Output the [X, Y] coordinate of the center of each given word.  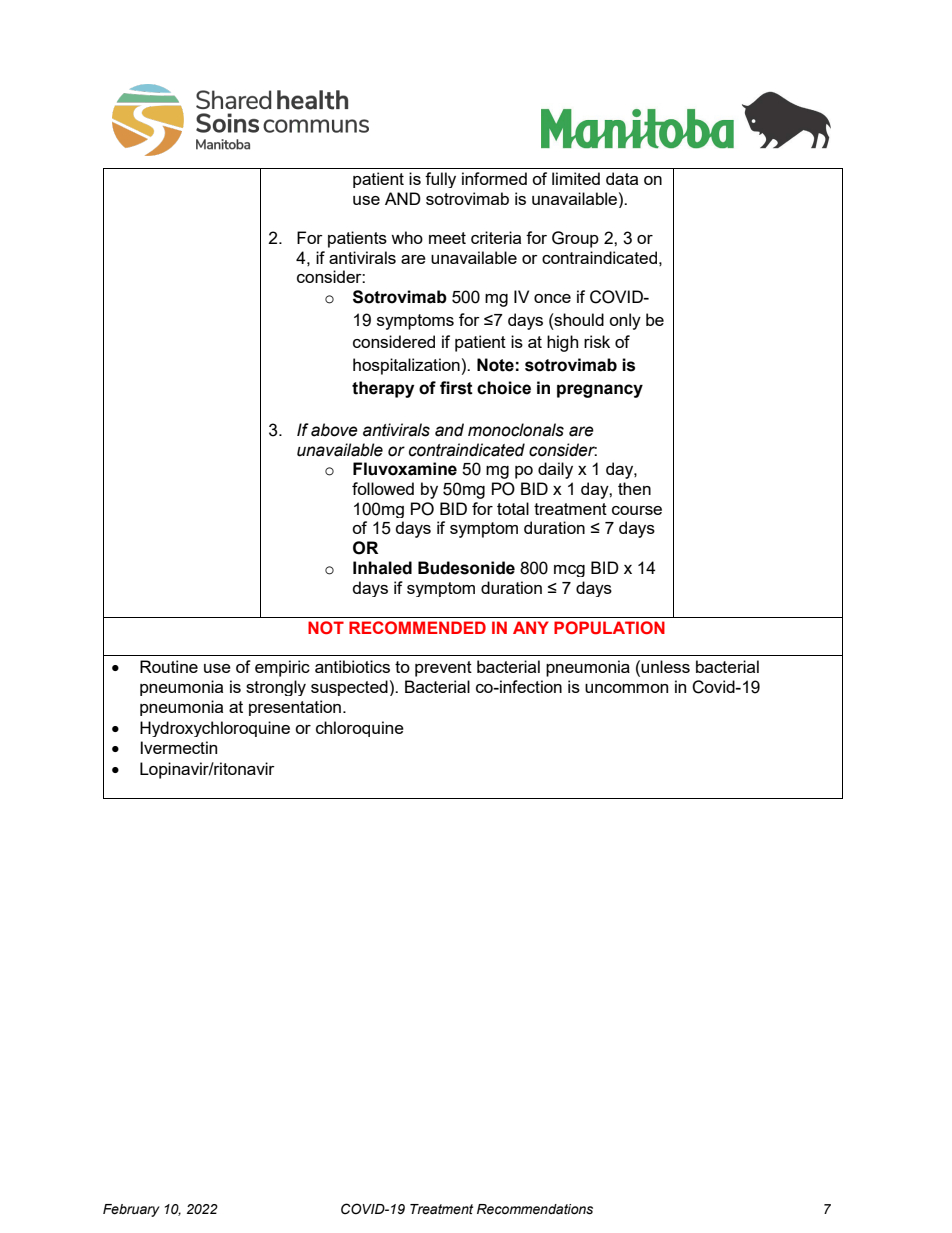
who [407, 237]
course [637, 510]
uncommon [626, 688]
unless [665, 666]
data [622, 178]
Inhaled [382, 568]
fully [440, 180]
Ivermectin [179, 747]
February [131, 1210]
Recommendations [535, 1209]
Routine [169, 666]
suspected [349, 688]
